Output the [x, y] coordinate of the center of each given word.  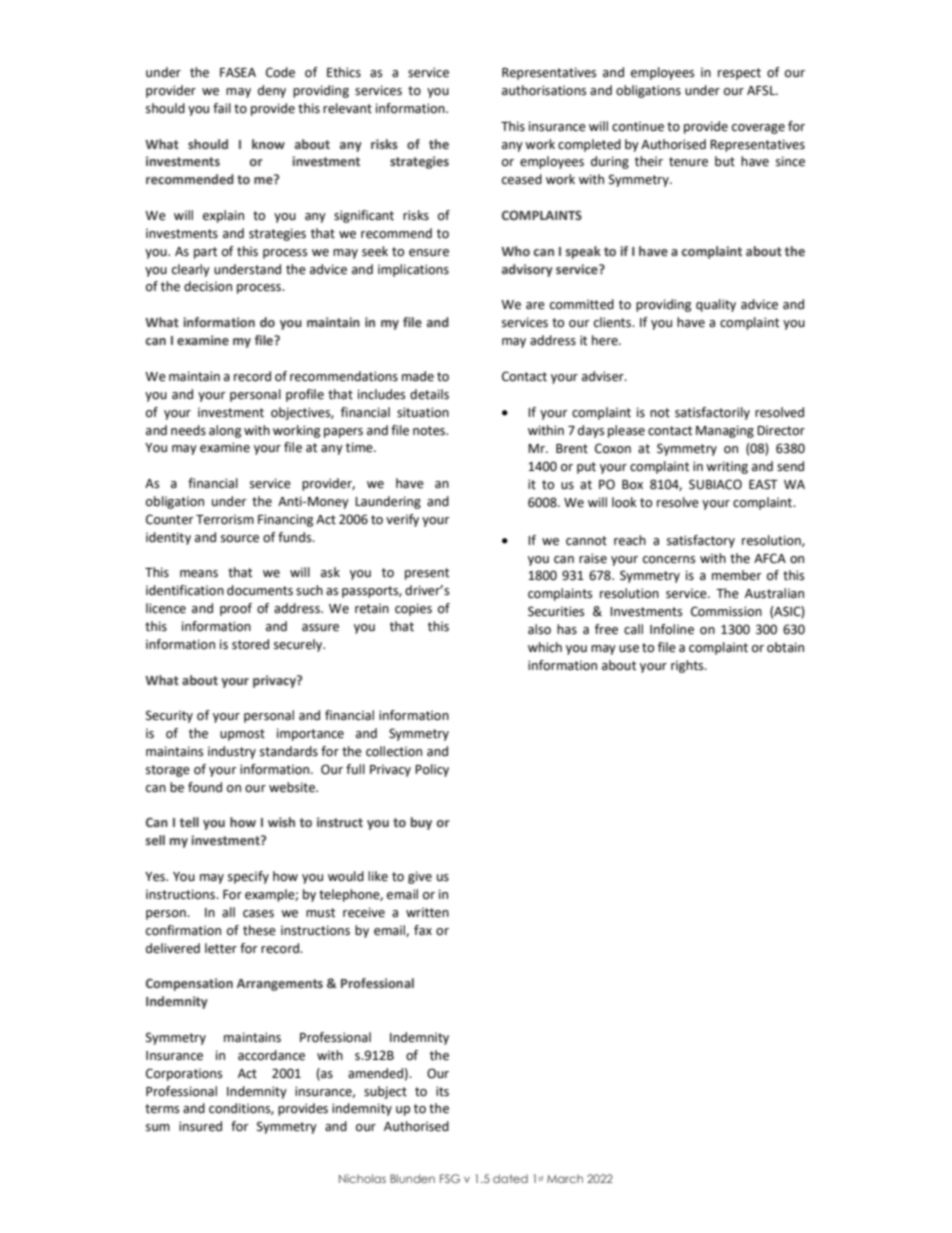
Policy [432, 770]
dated [510, 1178]
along [225, 431]
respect [739, 74]
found [205, 787]
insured [200, 1126]
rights [688, 666]
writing [727, 467]
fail [222, 108]
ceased [522, 179]
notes [430, 431]
